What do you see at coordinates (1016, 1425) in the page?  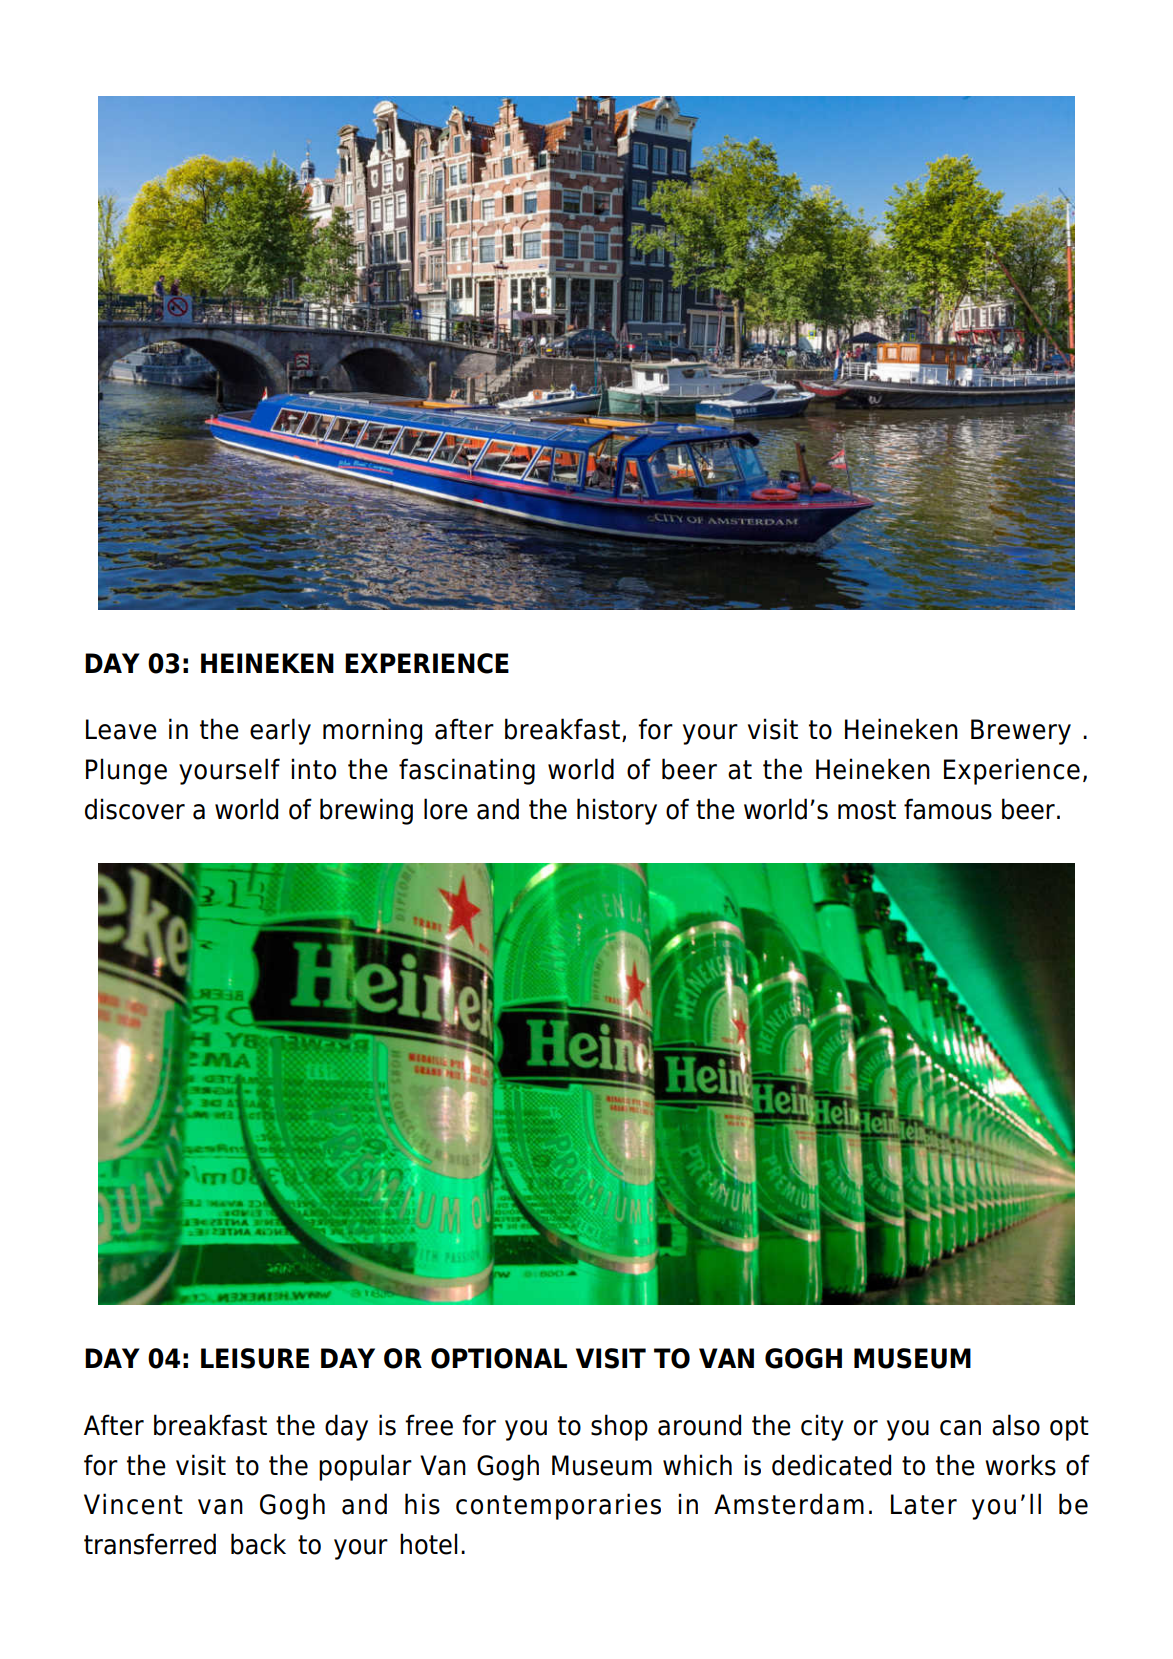 I see `also` at bounding box center [1016, 1425].
